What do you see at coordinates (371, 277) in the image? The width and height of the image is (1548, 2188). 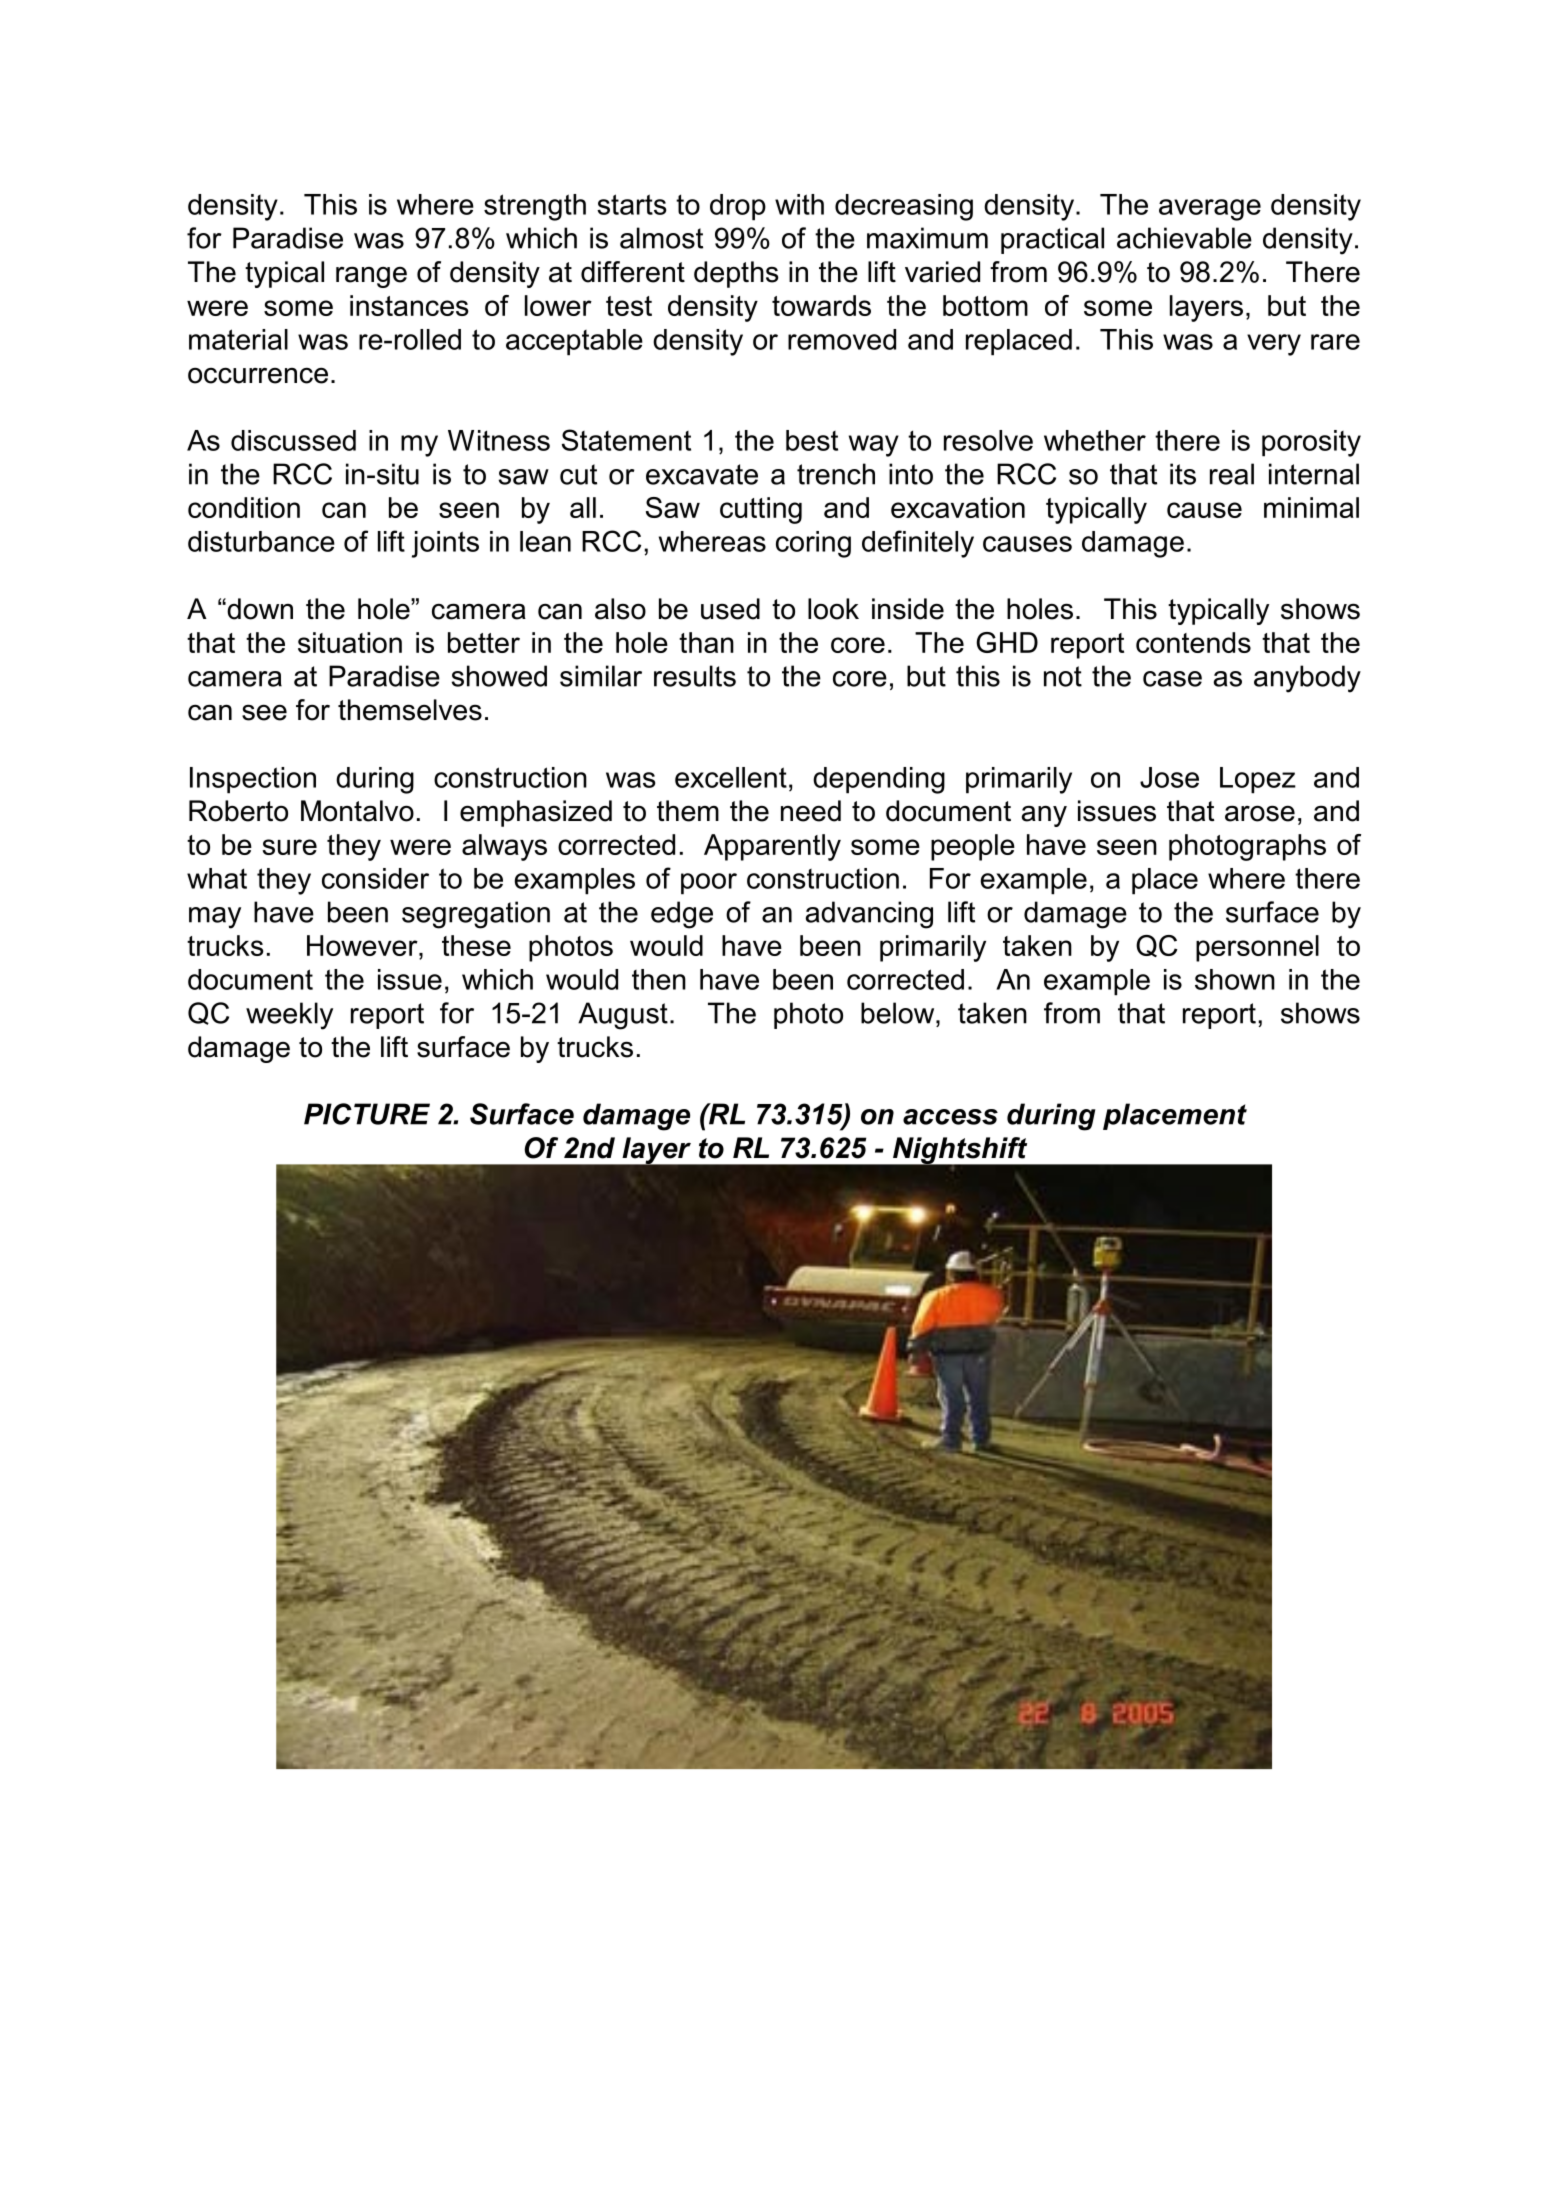 I see `range` at bounding box center [371, 277].
